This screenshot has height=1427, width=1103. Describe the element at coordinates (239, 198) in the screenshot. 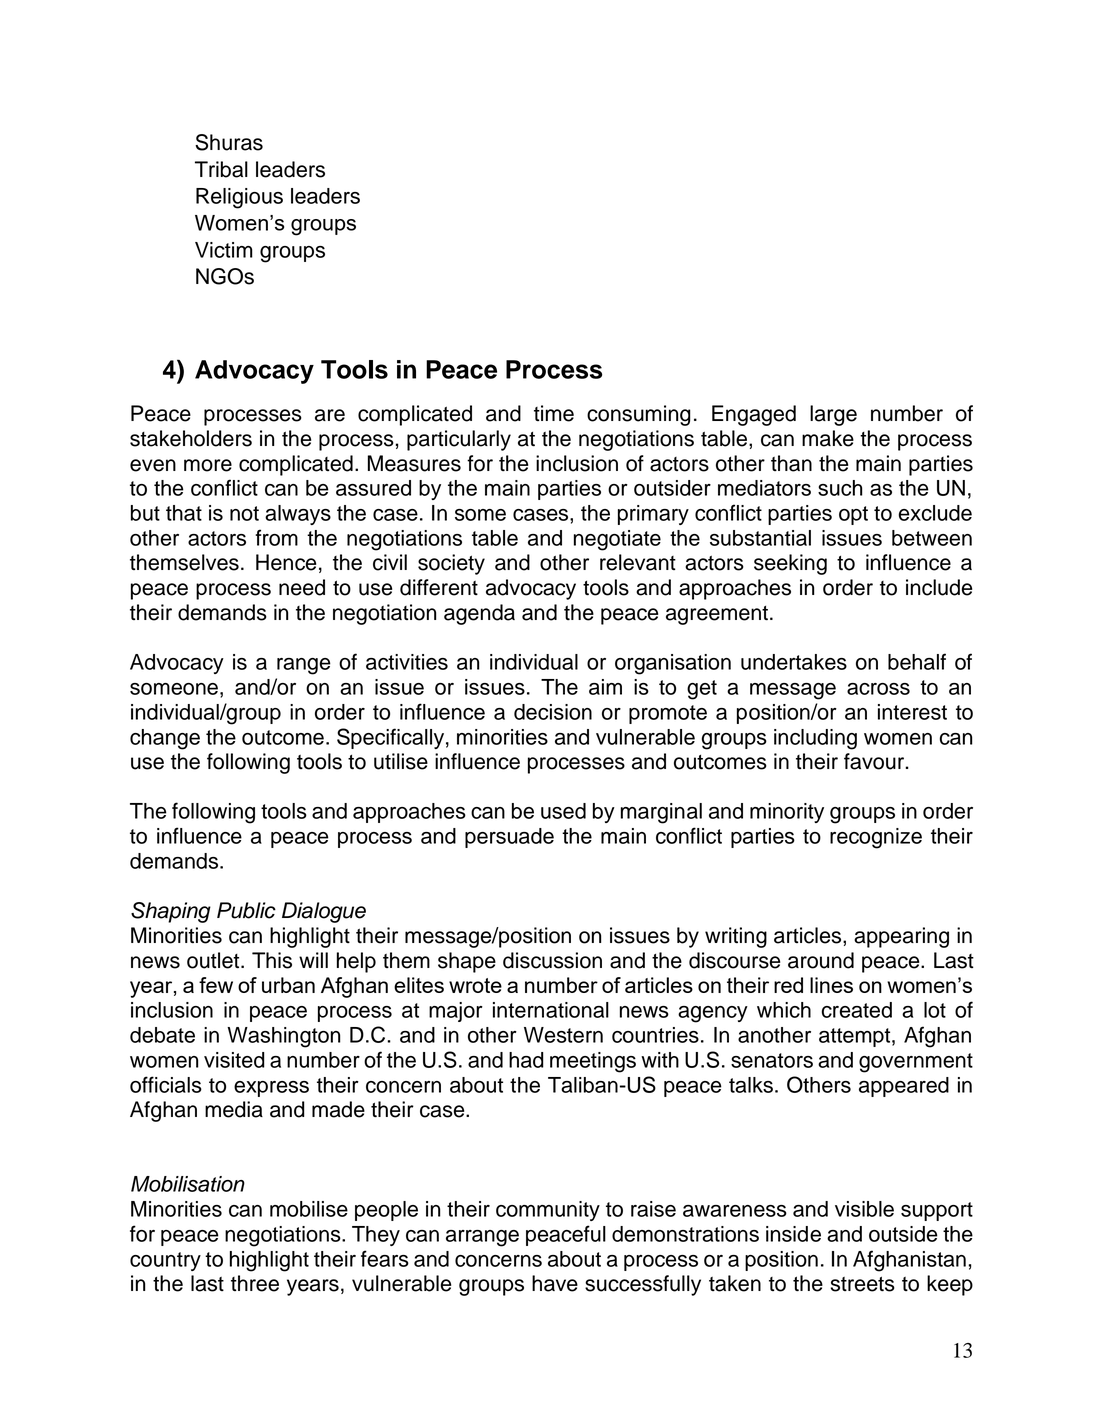

I see `Religious` at that location.
